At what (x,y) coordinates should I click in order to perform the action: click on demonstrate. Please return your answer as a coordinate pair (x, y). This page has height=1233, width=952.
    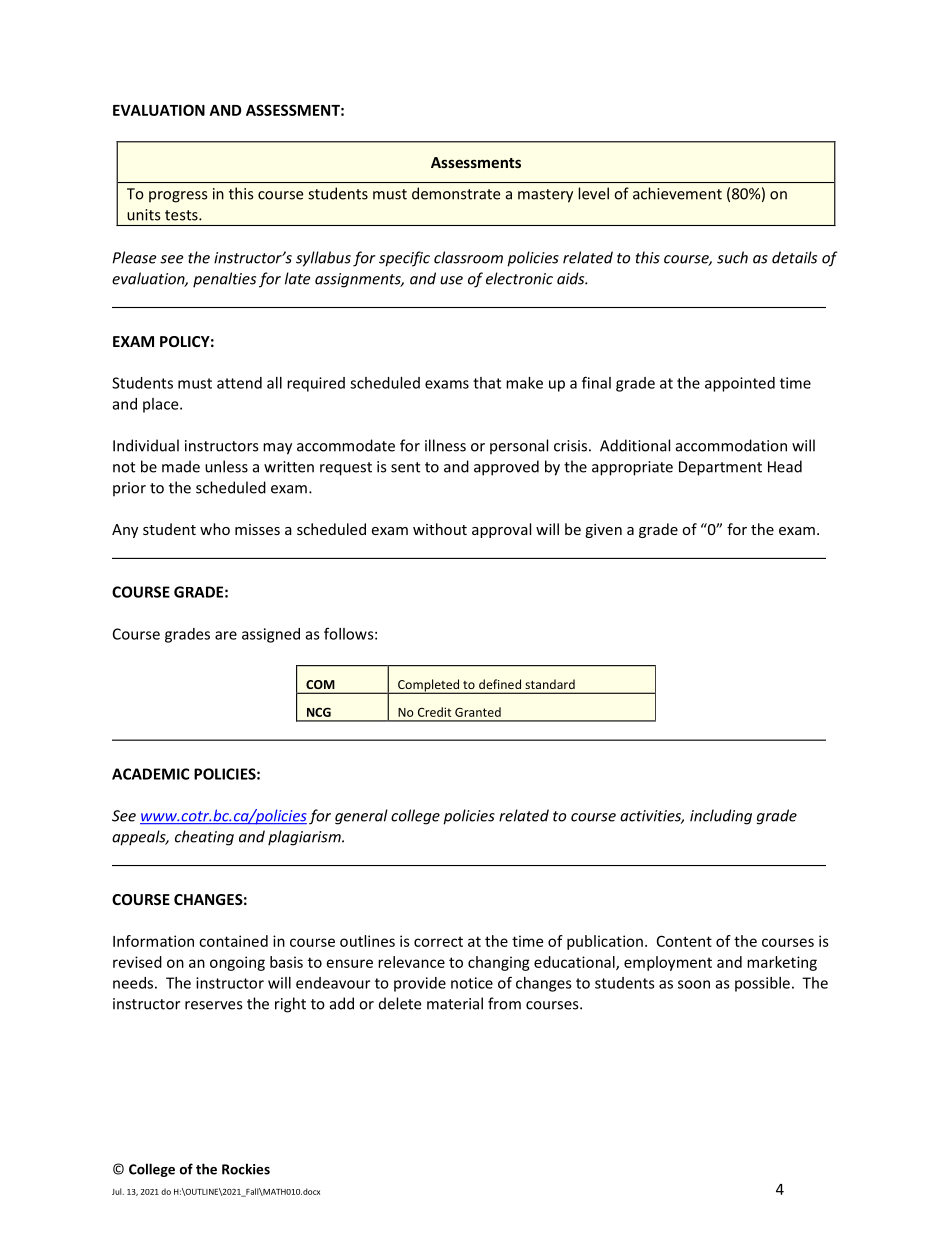
    Looking at the image, I should click on (456, 193).
